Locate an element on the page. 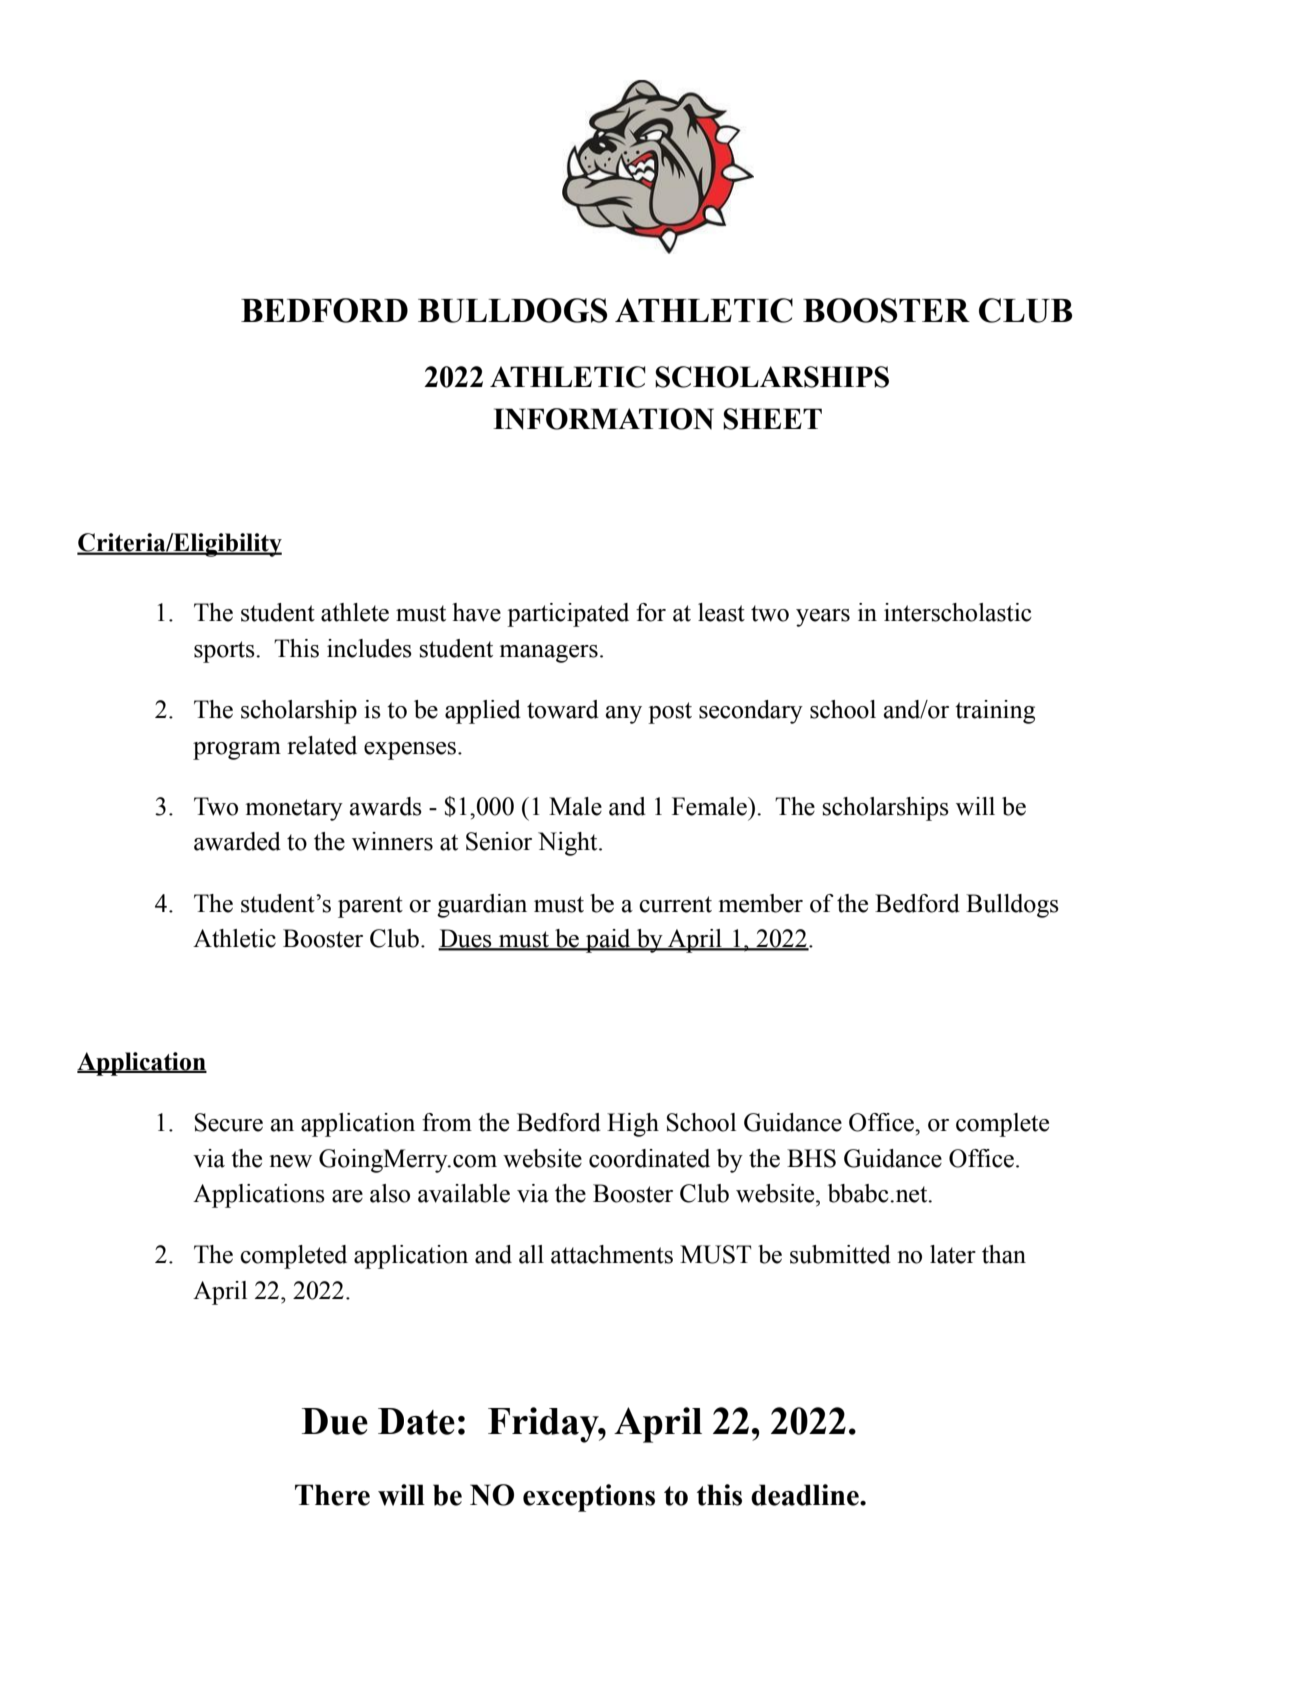 The image size is (1316, 1703). INFORMATION is located at coordinates (603, 419).
